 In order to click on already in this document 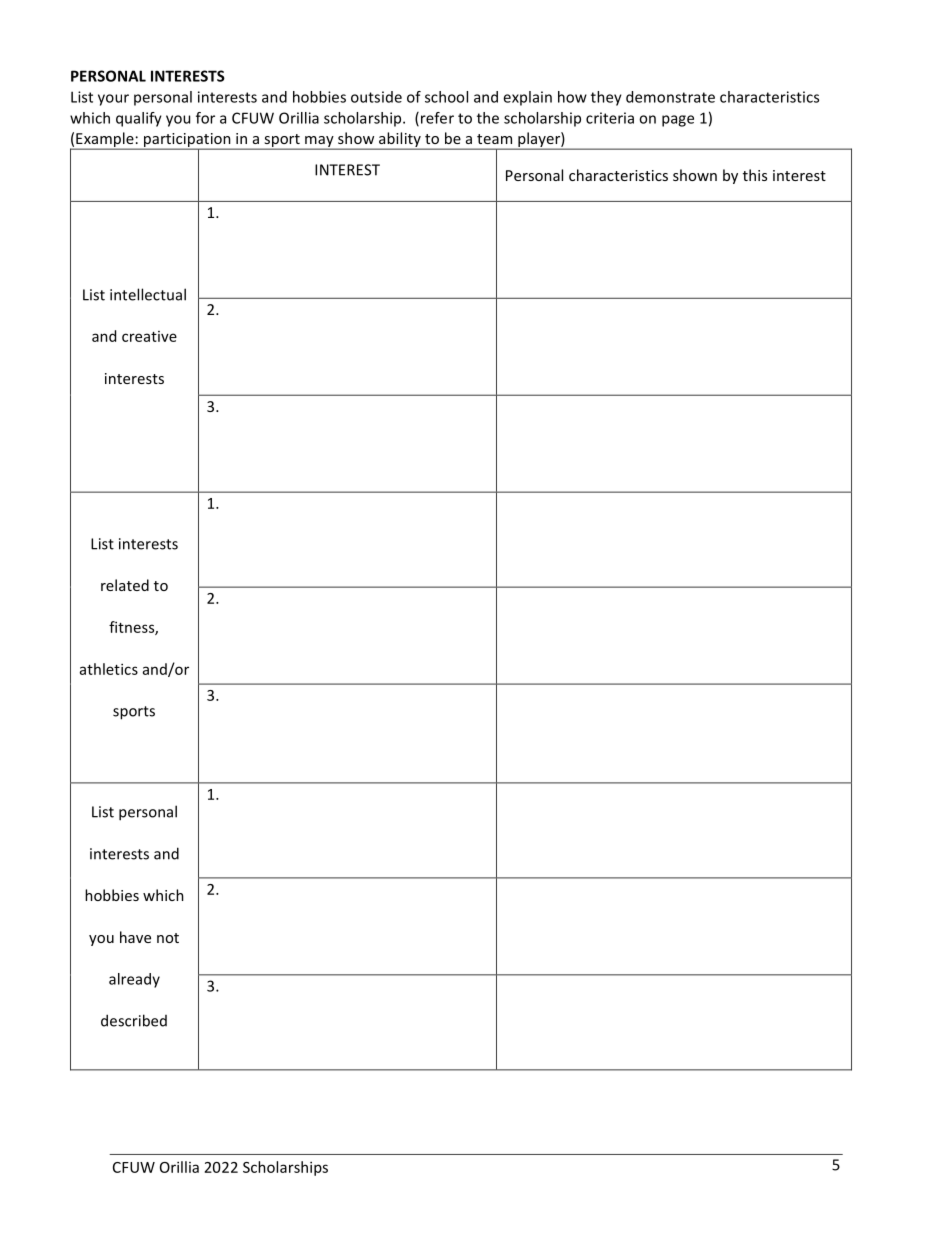, I will do `click(134, 980)`.
